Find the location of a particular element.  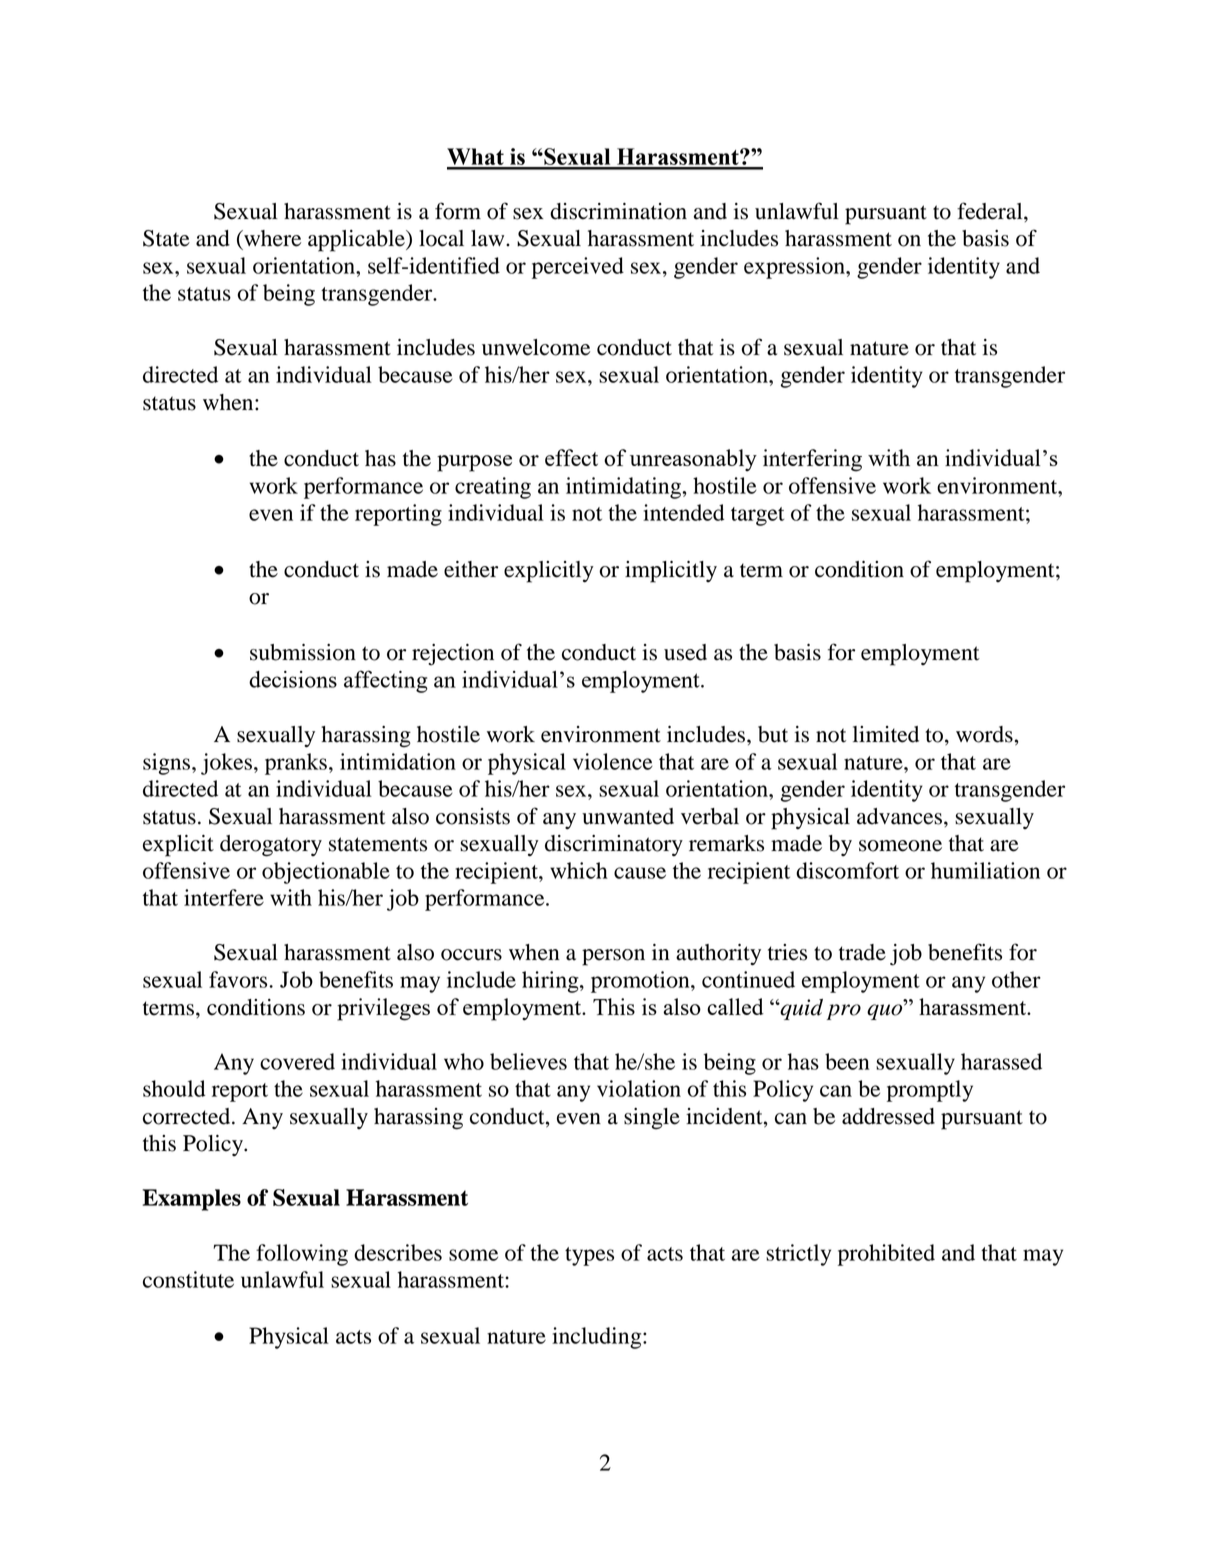

following is located at coordinates (302, 1255).
